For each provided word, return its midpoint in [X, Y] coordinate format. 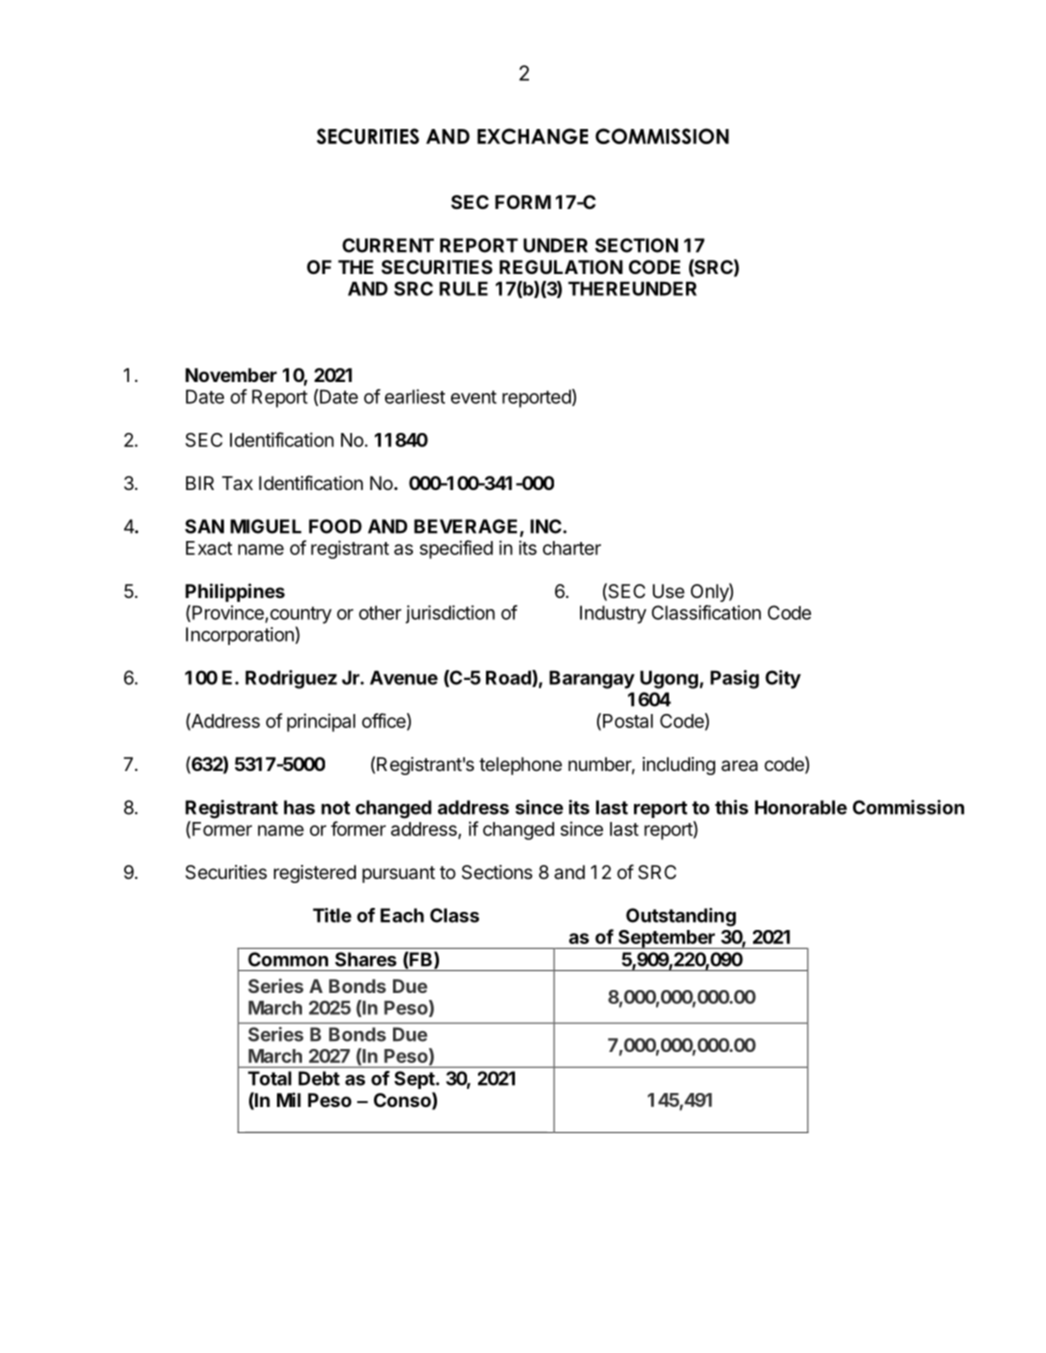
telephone [520, 766]
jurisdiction [450, 614]
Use [669, 591]
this [731, 807]
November [231, 375]
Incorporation [241, 636]
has [299, 807]
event [474, 397]
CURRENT [388, 245]
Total [269, 1078]
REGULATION [561, 267]
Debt [319, 1078]
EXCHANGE [532, 136]
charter [572, 548]
